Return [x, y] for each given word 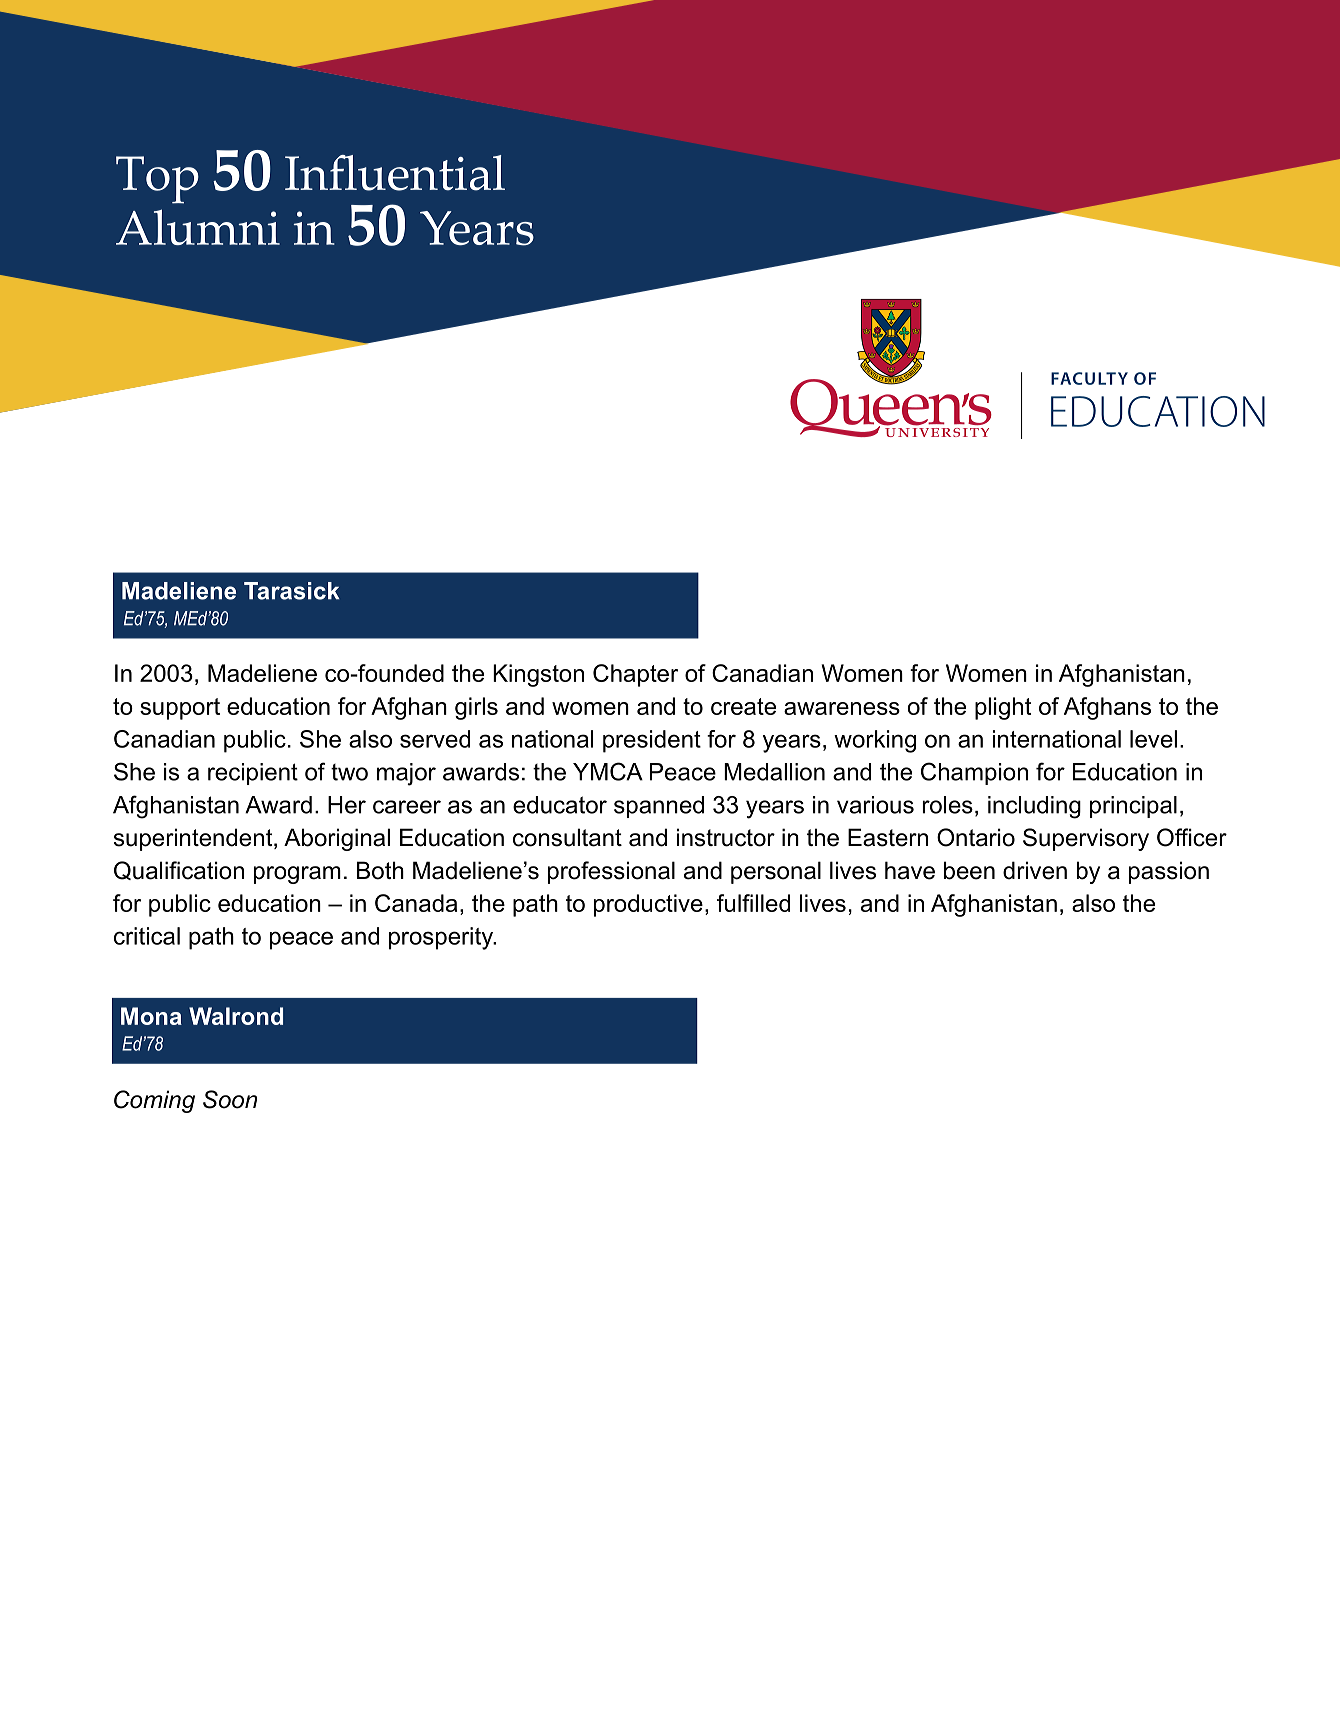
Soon [230, 1099]
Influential [395, 173]
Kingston [538, 675]
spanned [659, 807]
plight [1003, 708]
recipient [253, 774]
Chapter [635, 675]
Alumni [198, 227]
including [1034, 807]
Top [157, 180]
